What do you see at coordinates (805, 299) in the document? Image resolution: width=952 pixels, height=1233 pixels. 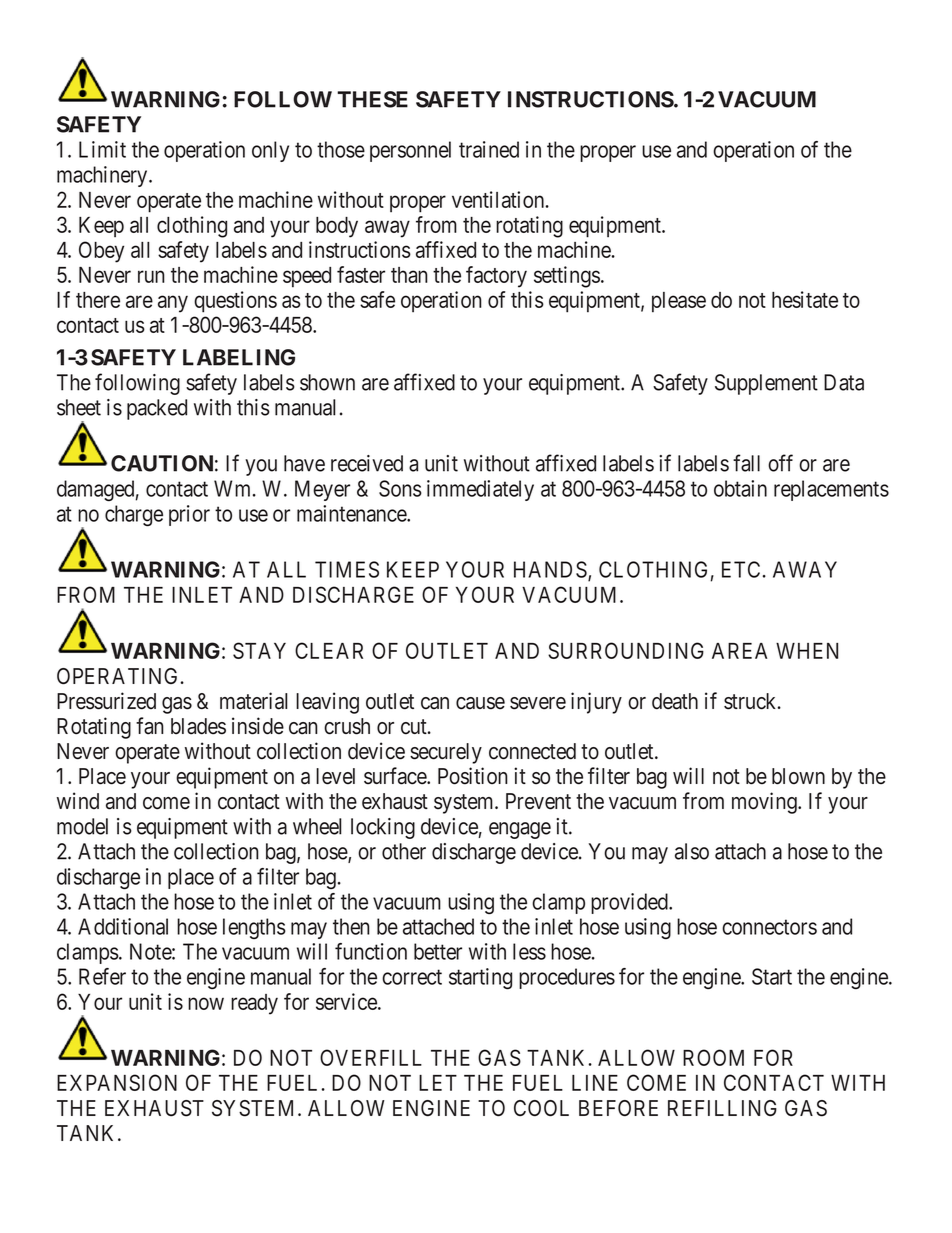 I see `hesitate` at bounding box center [805, 299].
